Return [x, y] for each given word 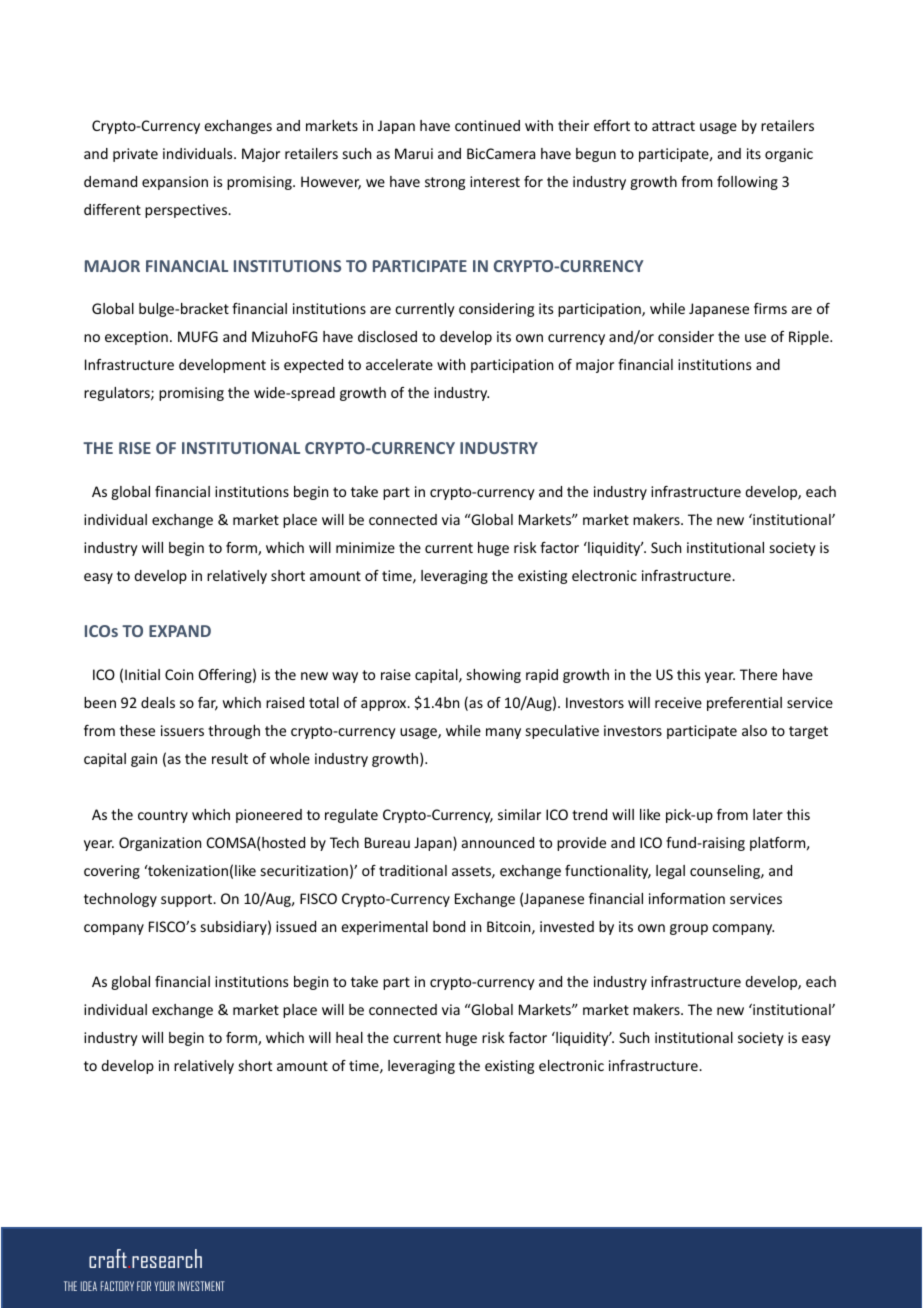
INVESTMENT [201, 1286]
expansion [175, 183]
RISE [135, 448]
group [689, 929]
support [188, 900]
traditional [413, 870]
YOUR [164, 1286]
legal [670, 872]
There [758, 674]
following [747, 183]
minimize [365, 547]
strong [445, 183]
